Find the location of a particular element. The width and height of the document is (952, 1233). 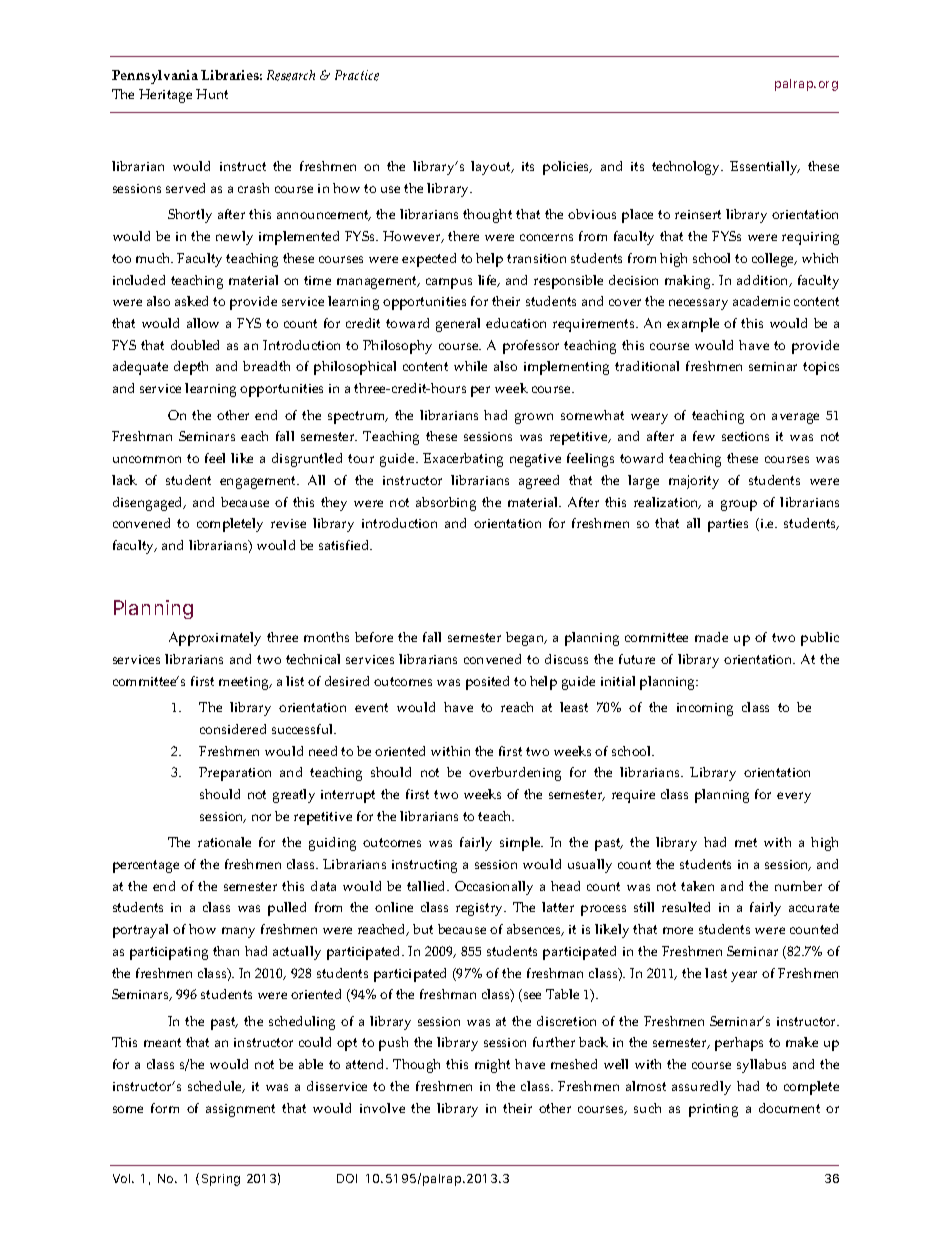

involve is located at coordinates (382, 1108).
